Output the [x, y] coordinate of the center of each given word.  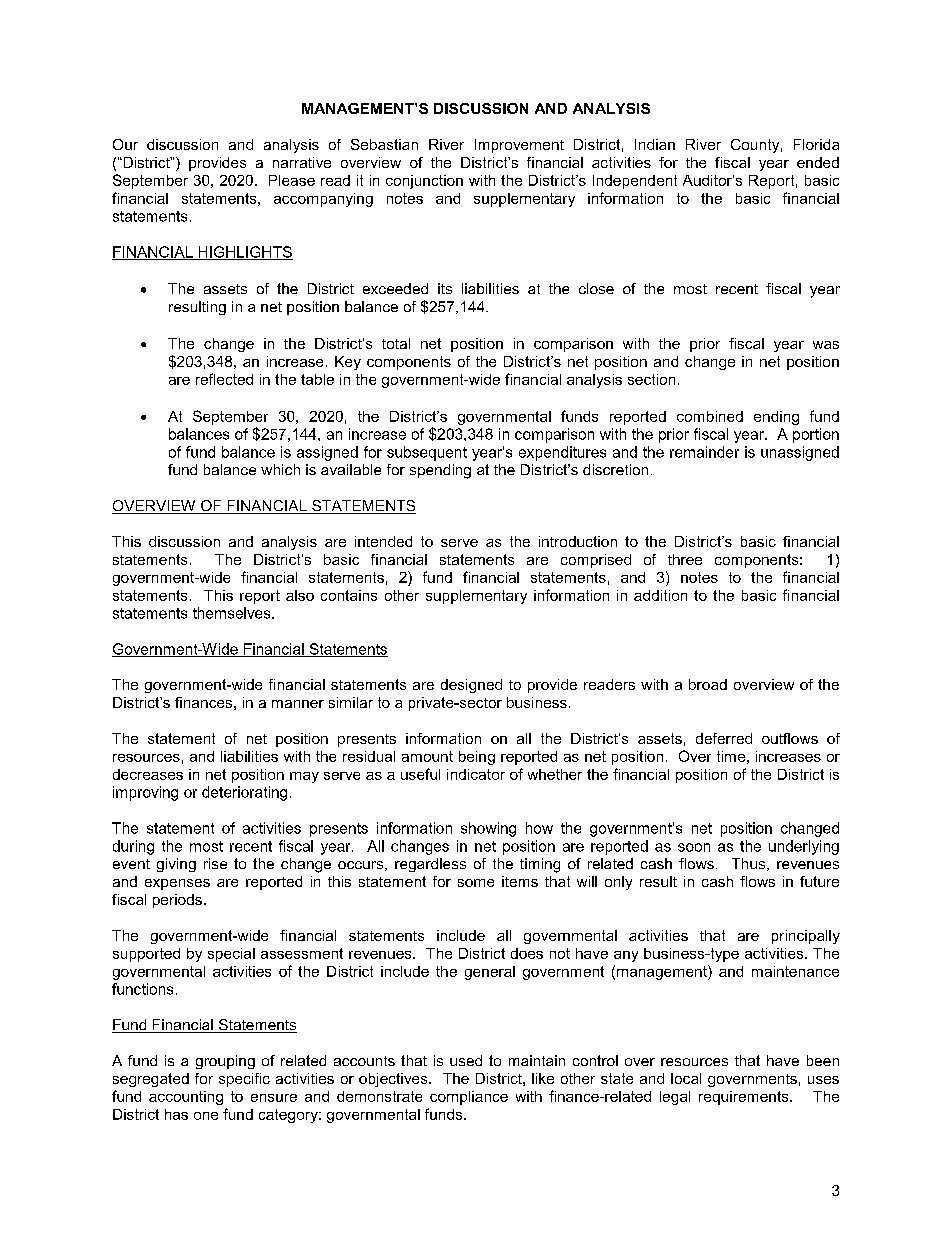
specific [244, 1080]
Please [292, 180]
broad [708, 684]
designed [471, 686]
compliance [469, 1098]
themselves [233, 613]
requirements [745, 1098]
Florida [816, 144]
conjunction [424, 182]
